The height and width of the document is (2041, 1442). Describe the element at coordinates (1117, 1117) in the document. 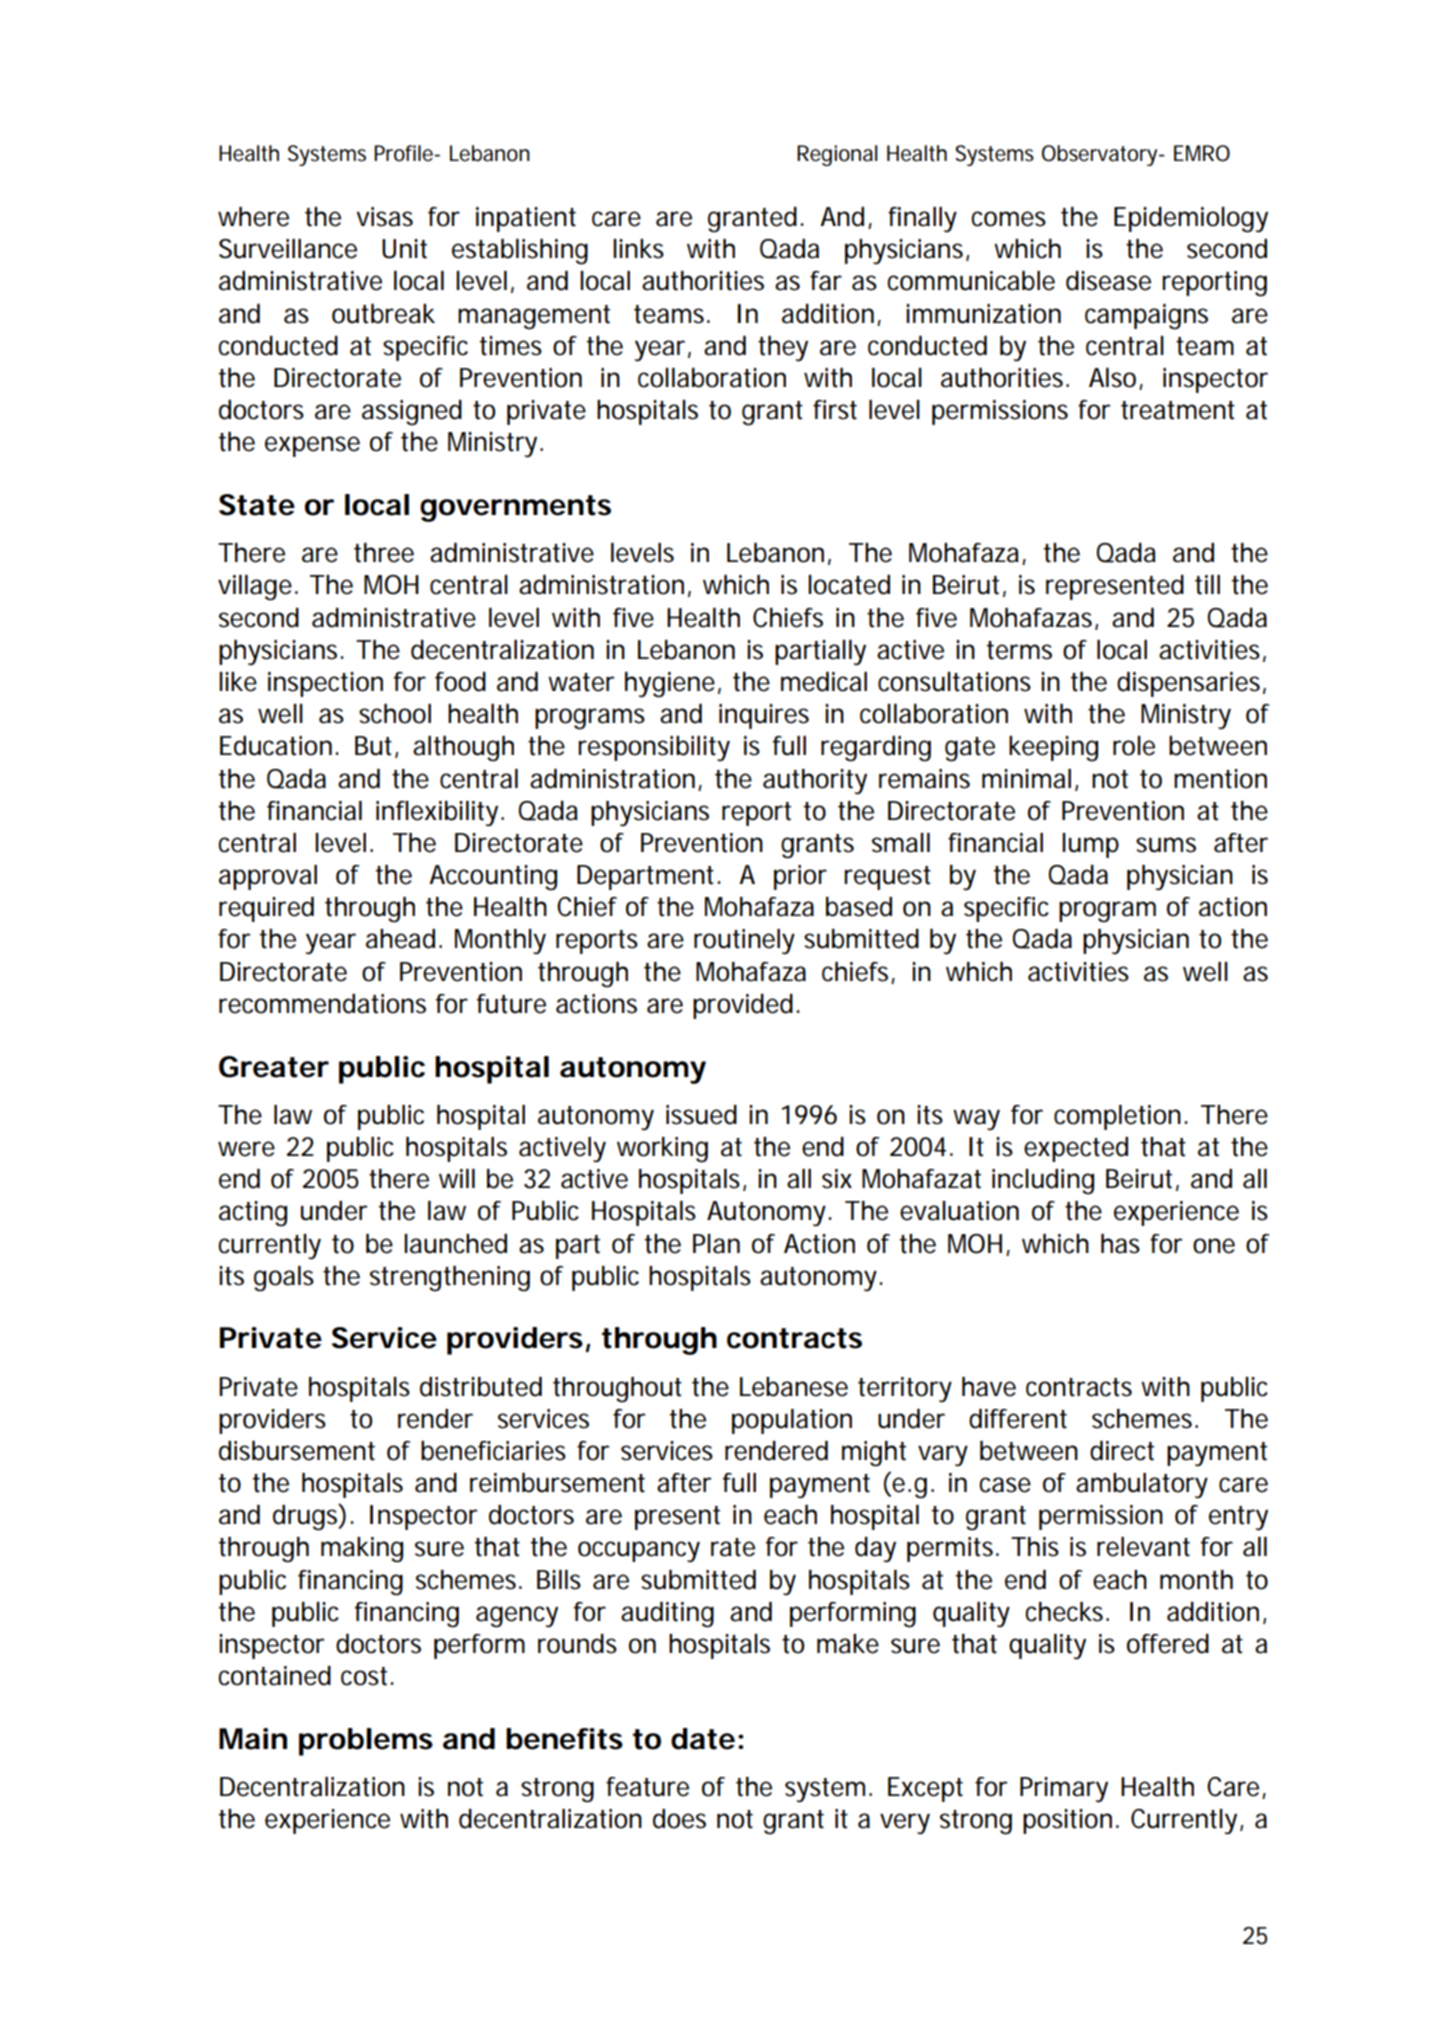

I see `completion` at that location.
